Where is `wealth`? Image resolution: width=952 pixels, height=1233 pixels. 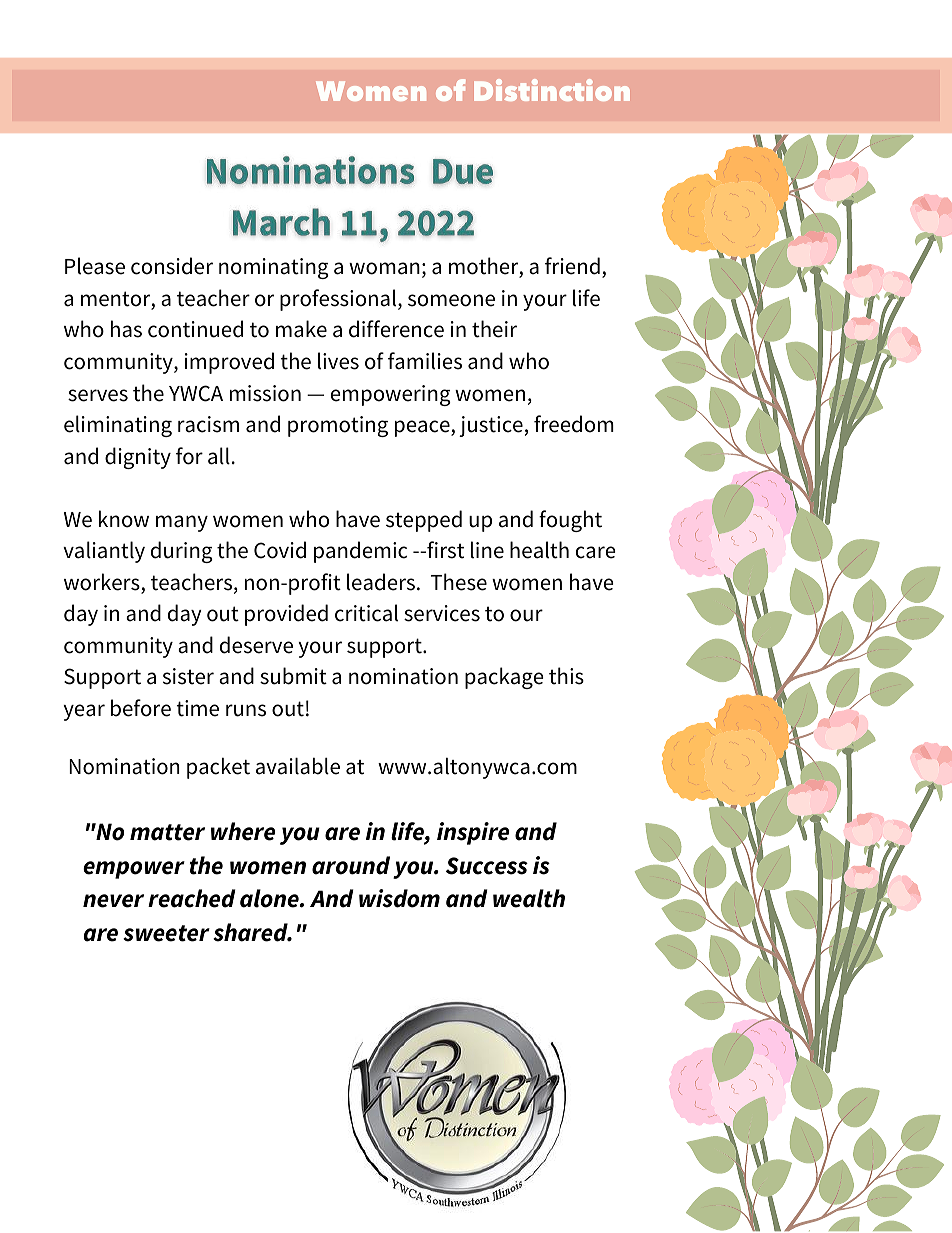
wealth is located at coordinates (529, 898).
